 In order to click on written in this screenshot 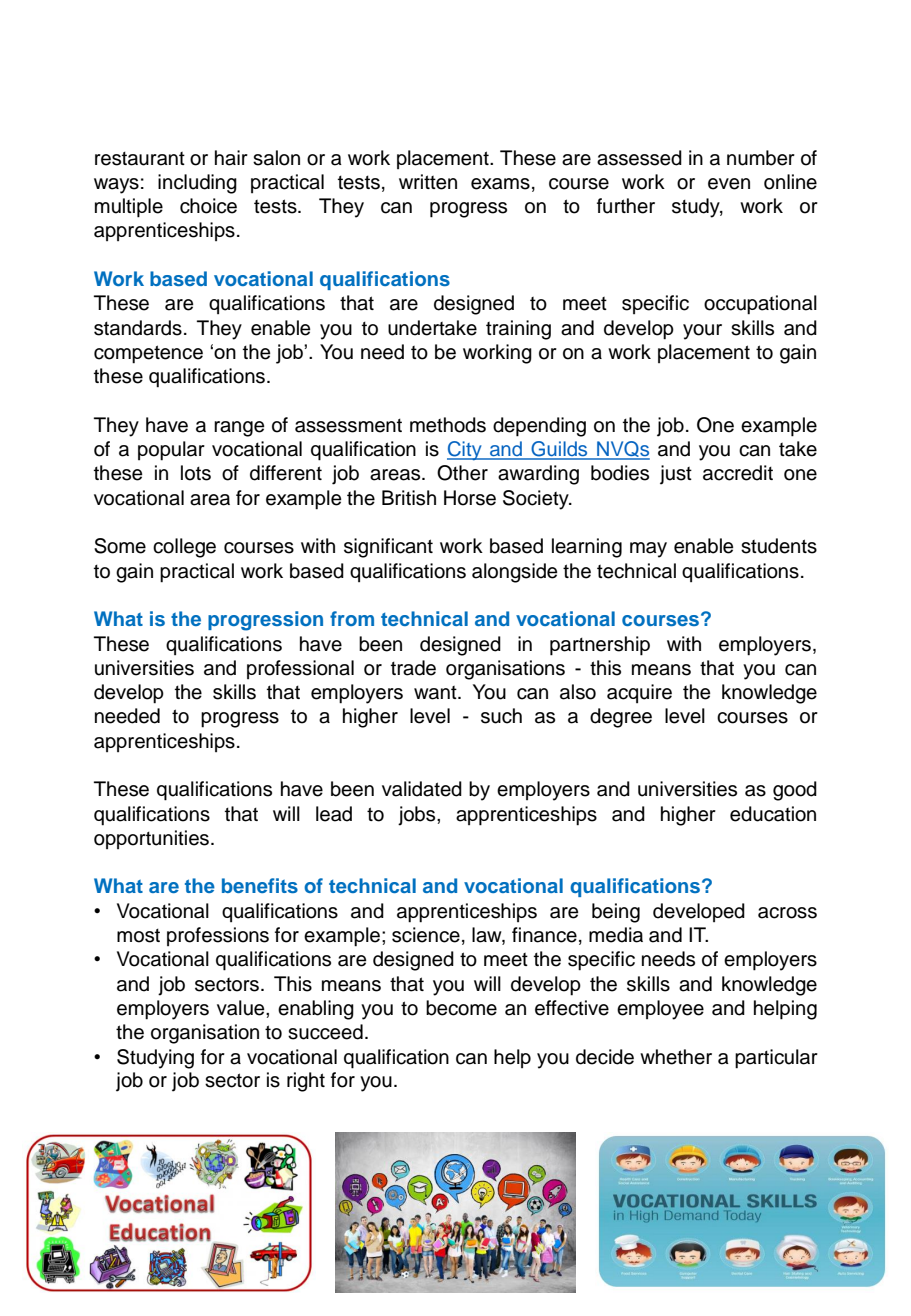, I will do `click(428, 182)`.
